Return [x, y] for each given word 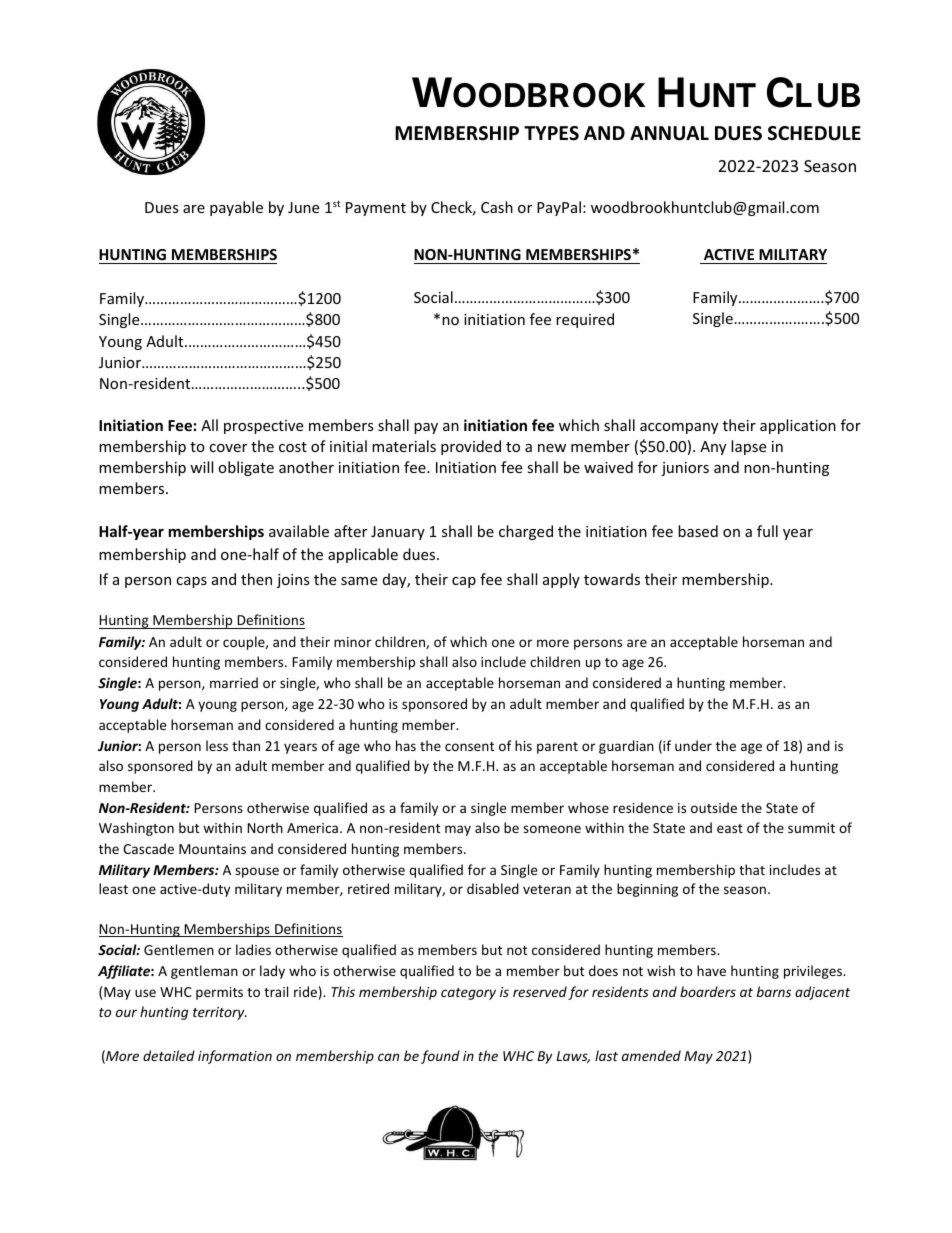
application [798, 426]
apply [561, 580]
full [767, 531]
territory [220, 1013]
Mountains [212, 849]
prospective [263, 427]
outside [714, 807]
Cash [497, 207]
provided [471, 447]
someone [552, 829]
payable [236, 208]
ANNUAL [669, 133]
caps [191, 582]
